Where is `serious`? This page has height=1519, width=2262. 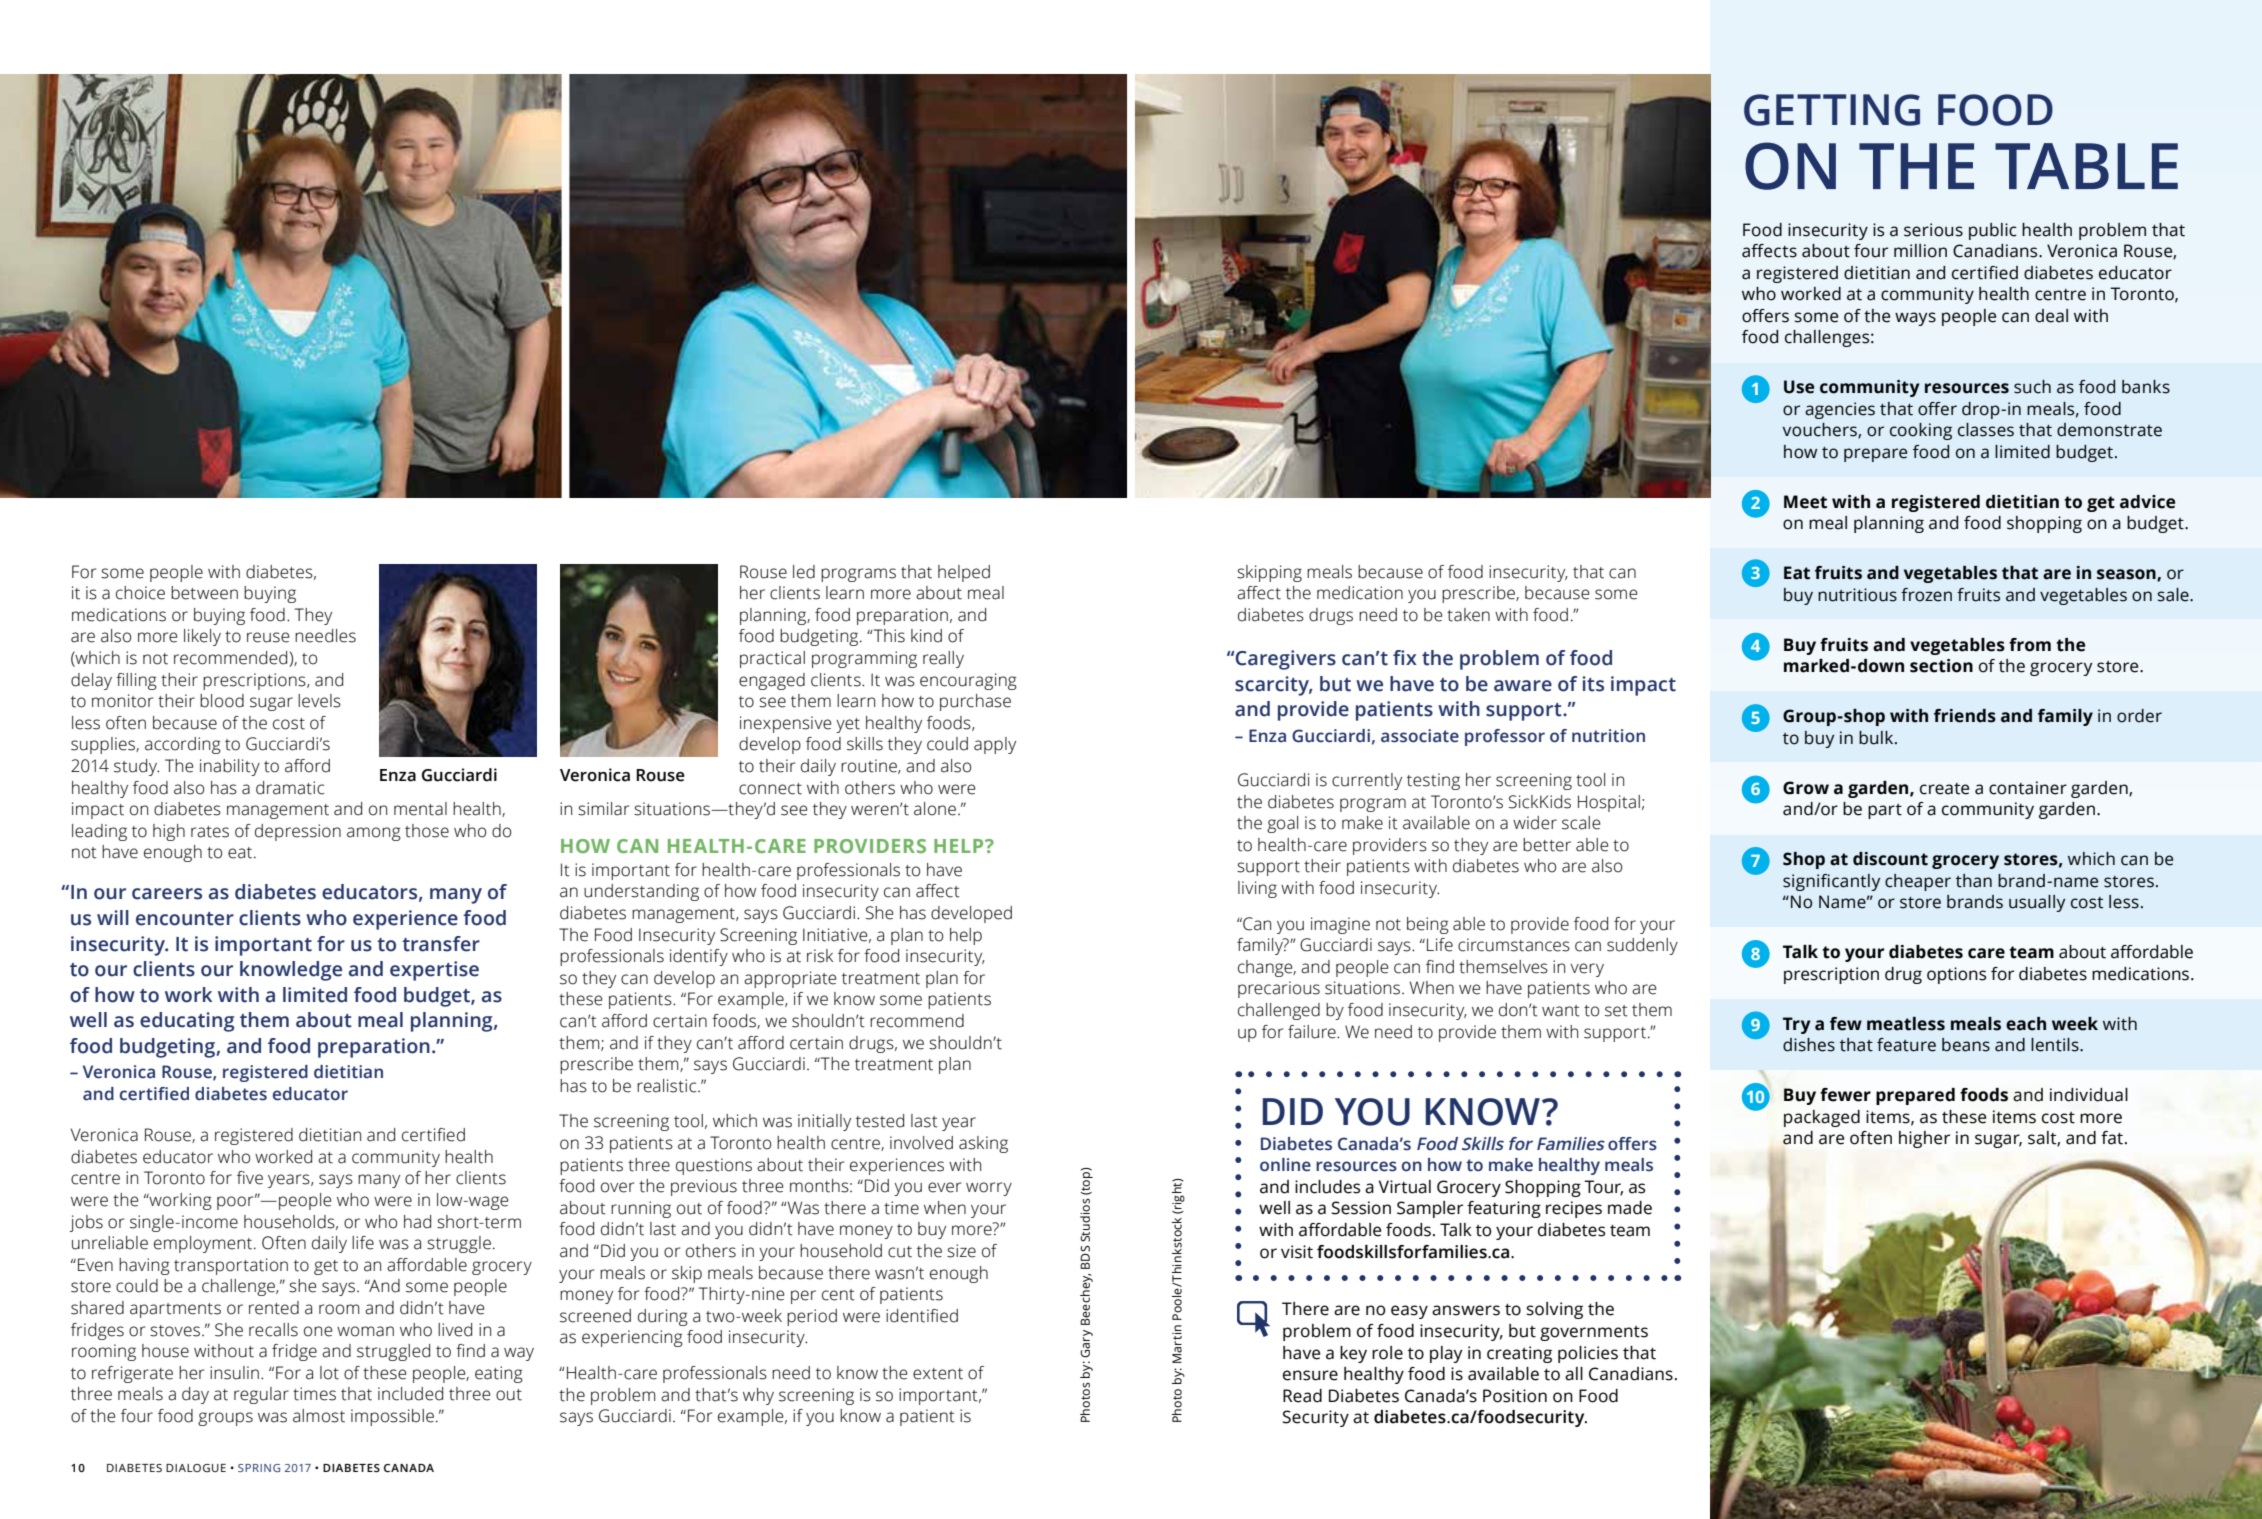
serious is located at coordinates (1933, 230).
